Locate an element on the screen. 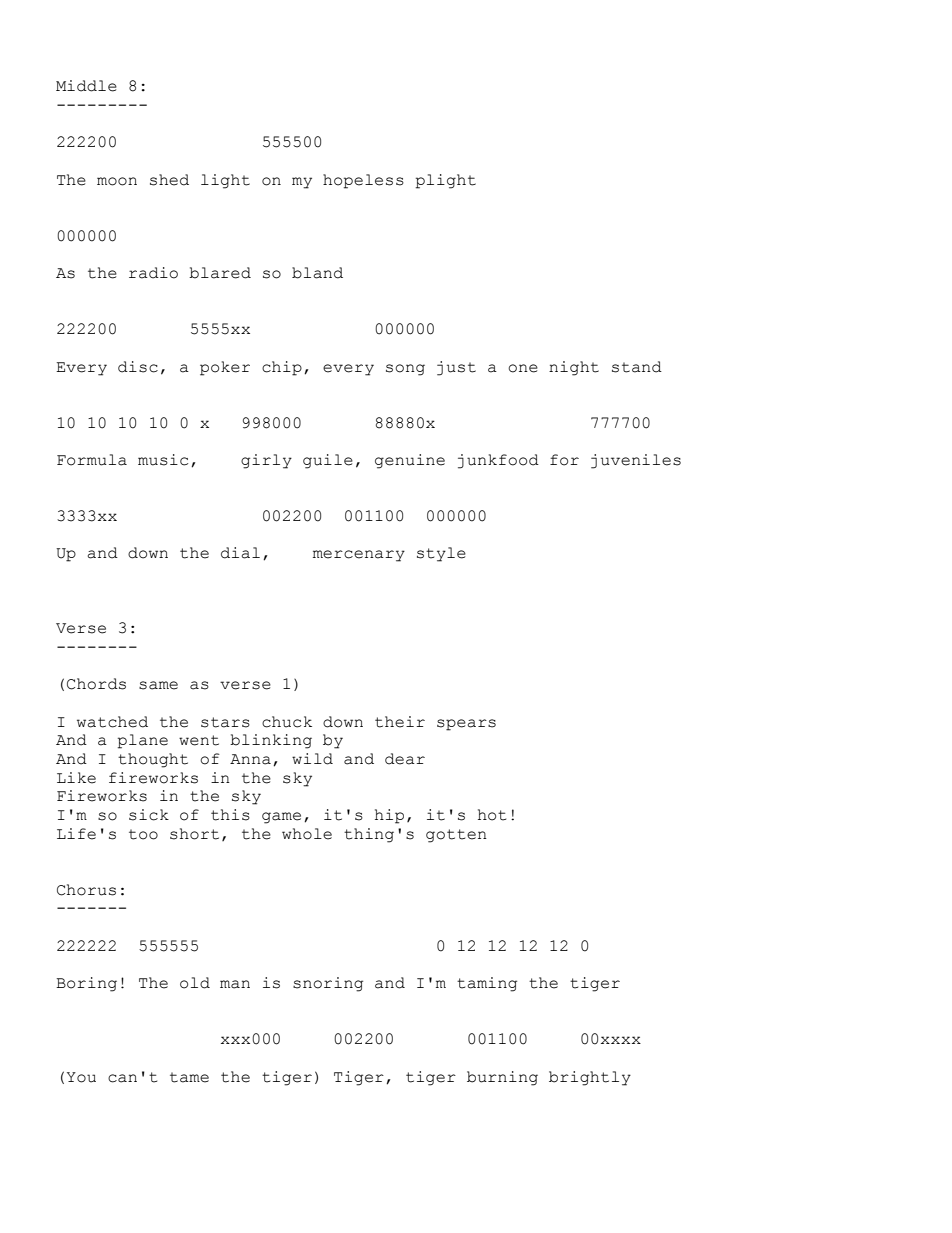  mercenary is located at coordinates (359, 556).
